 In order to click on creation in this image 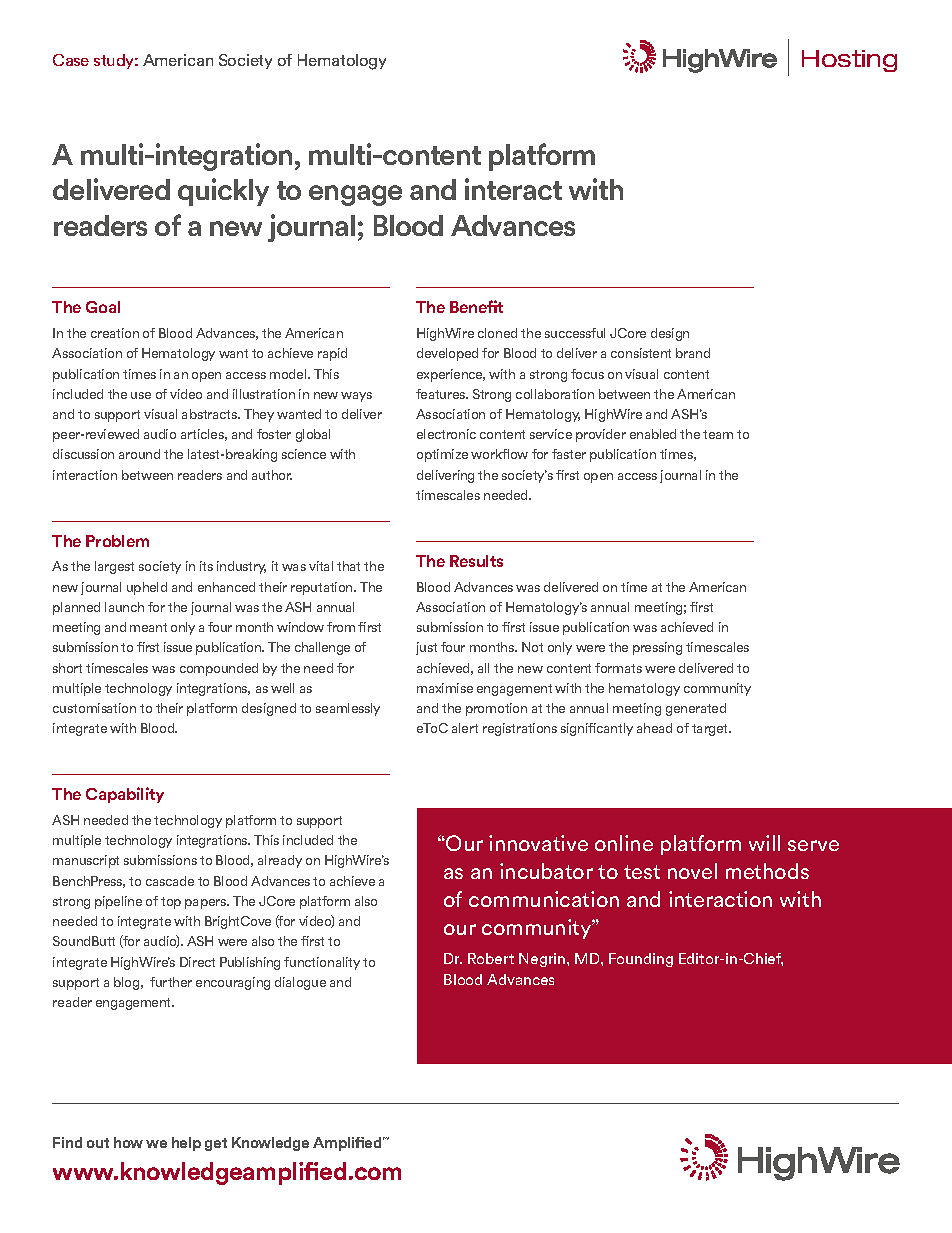, I will do `click(115, 333)`.
